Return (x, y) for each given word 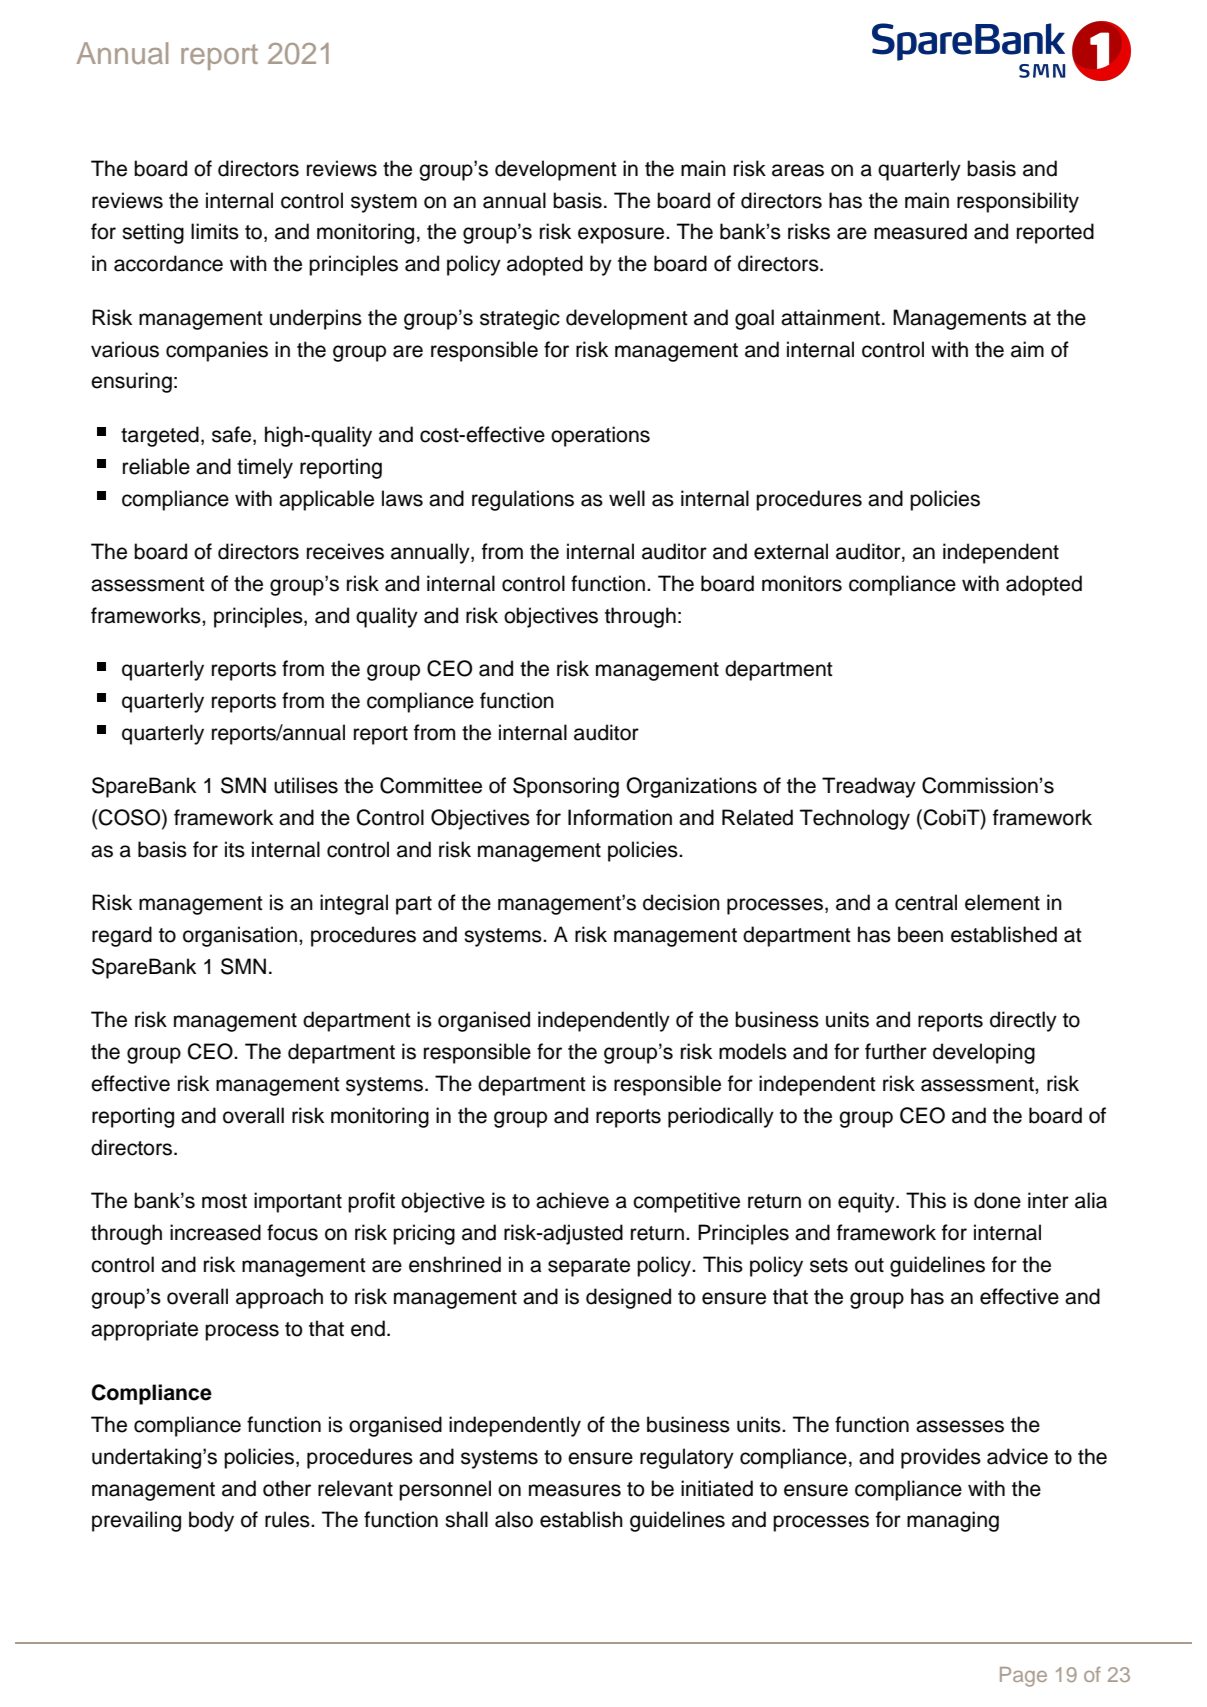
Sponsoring (566, 787)
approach (279, 1298)
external (791, 551)
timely (265, 468)
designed (628, 1298)
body (211, 1521)
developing (984, 1053)
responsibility (1018, 202)
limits (215, 231)
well (627, 498)
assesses (960, 1426)
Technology (855, 819)
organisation (240, 936)
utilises (306, 785)
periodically (721, 1117)
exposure (622, 235)
